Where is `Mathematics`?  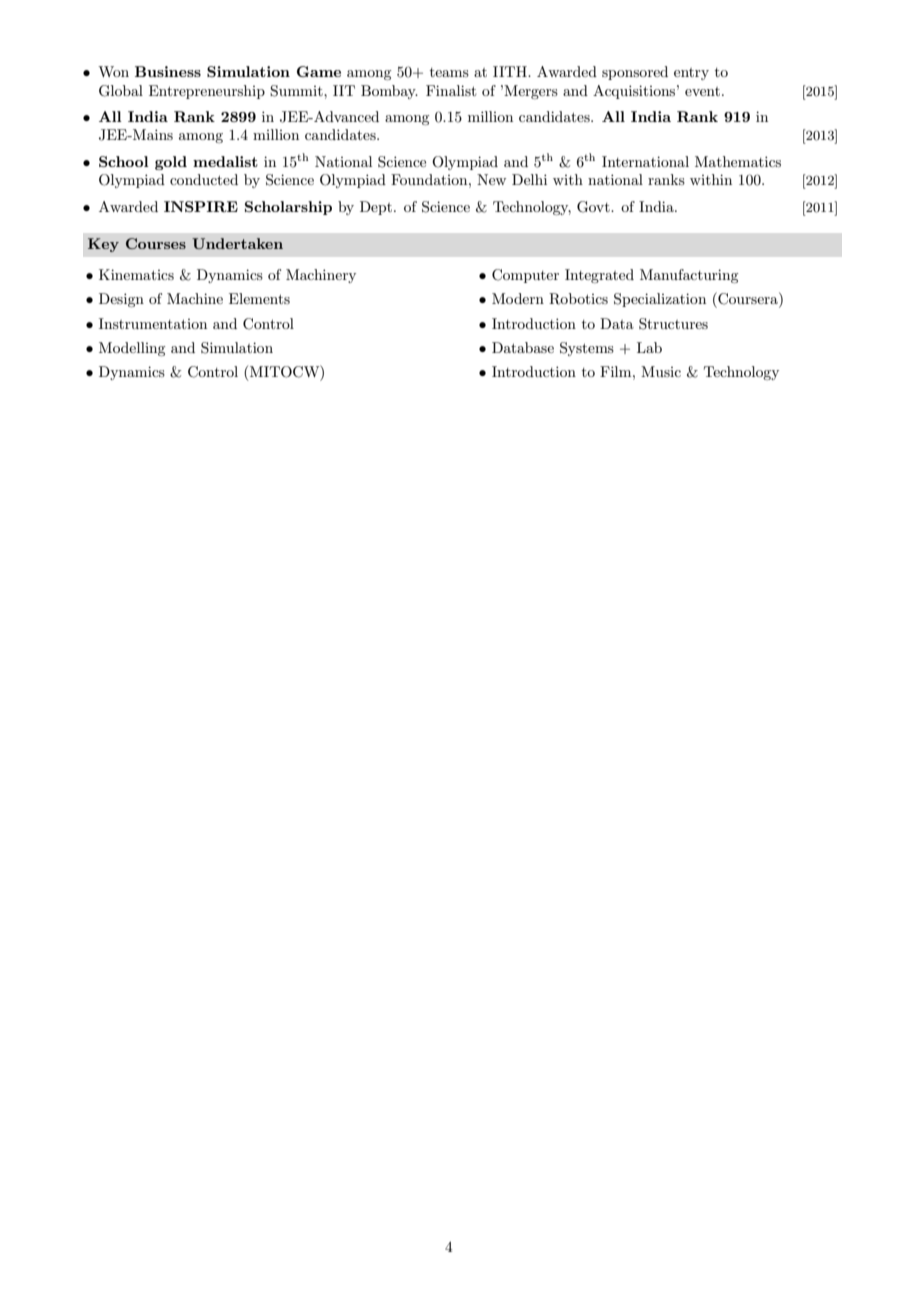
Mathematics is located at coordinates (738, 161).
